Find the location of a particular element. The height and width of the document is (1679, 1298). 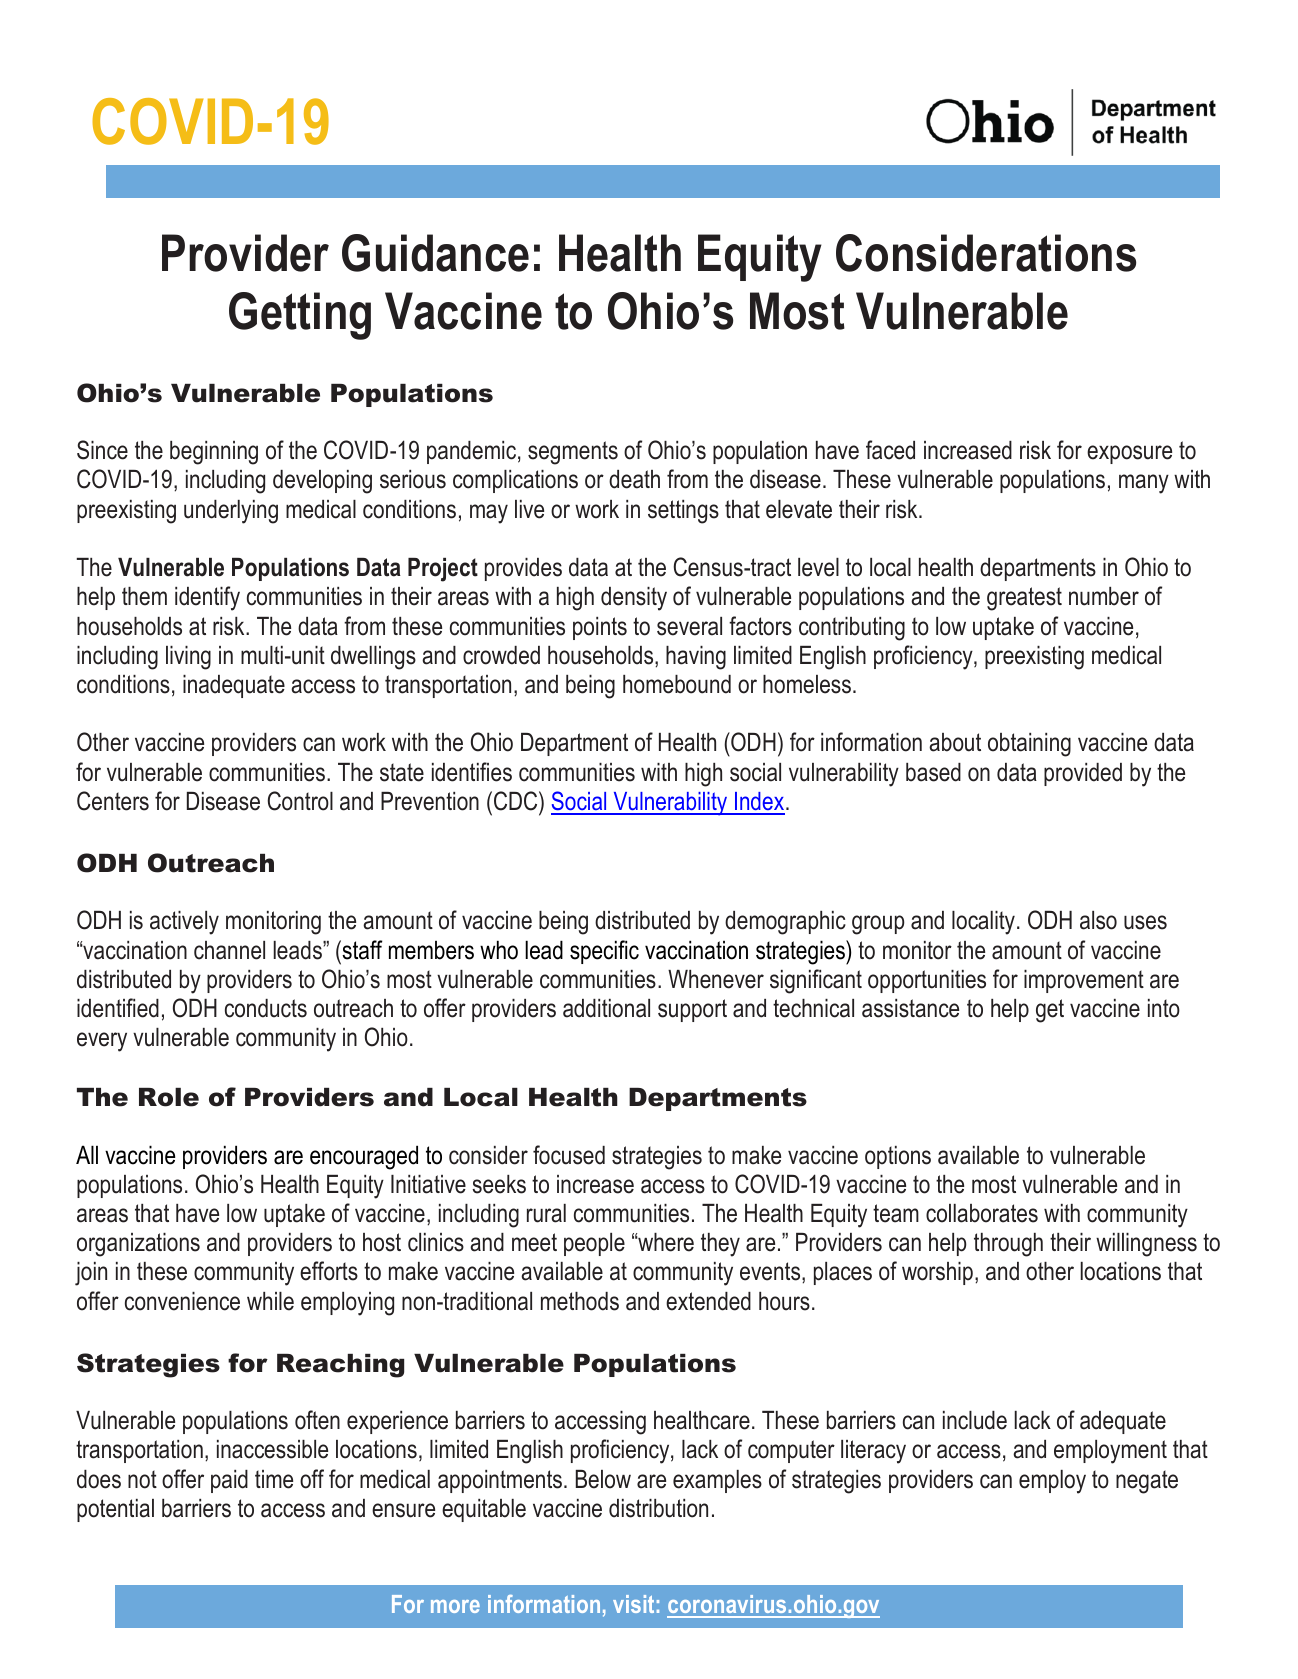

underlying is located at coordinates (231, 512).
